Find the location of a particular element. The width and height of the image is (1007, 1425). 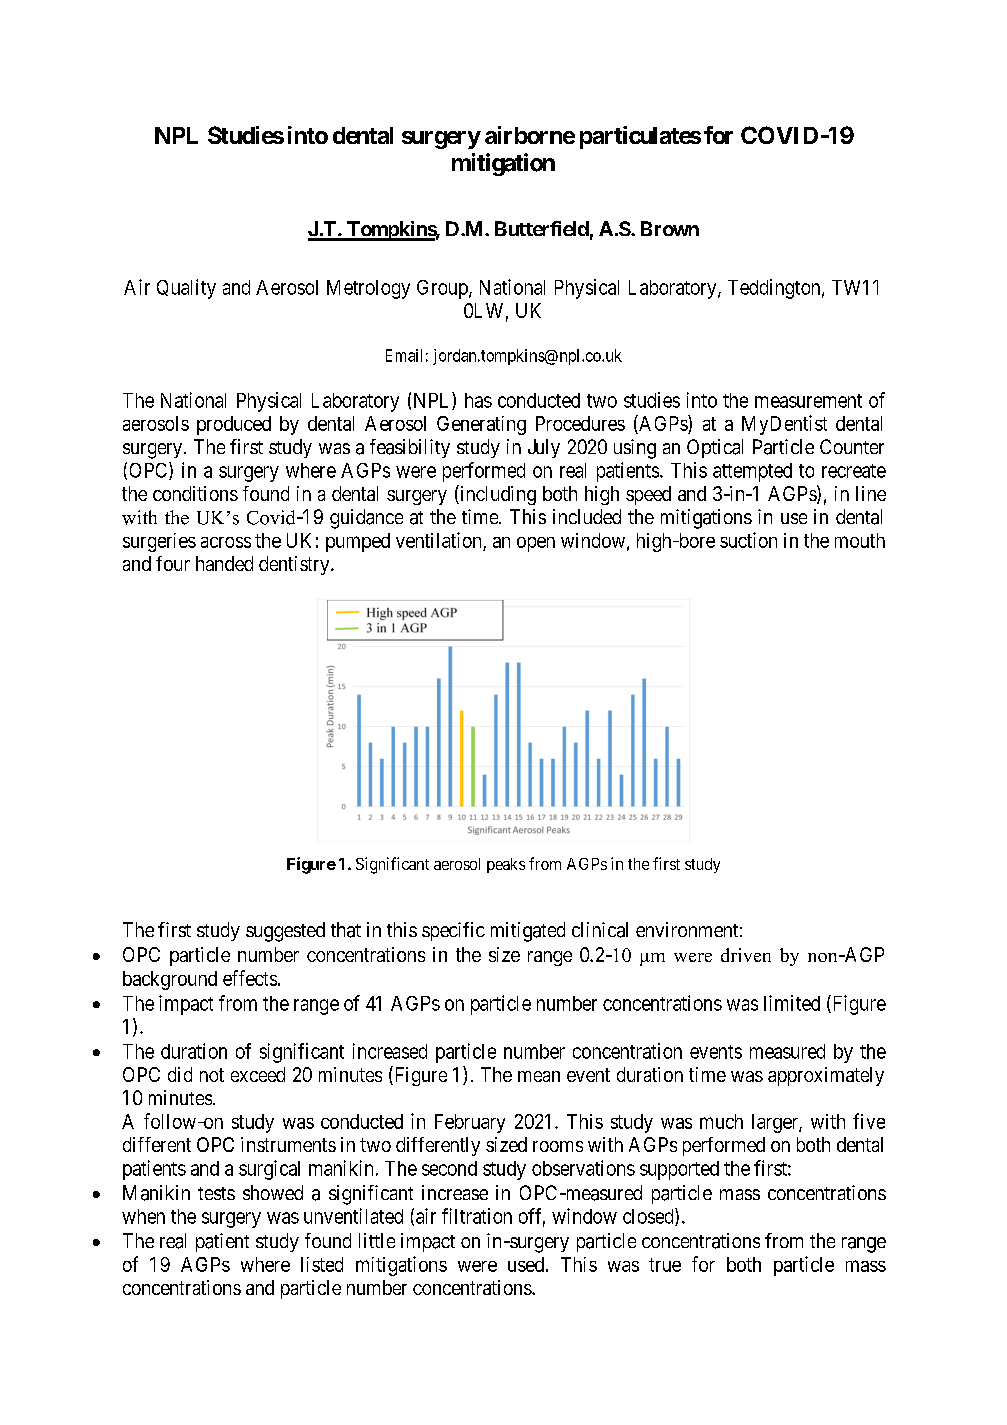

suggested is located at coordinates (285, 932).
